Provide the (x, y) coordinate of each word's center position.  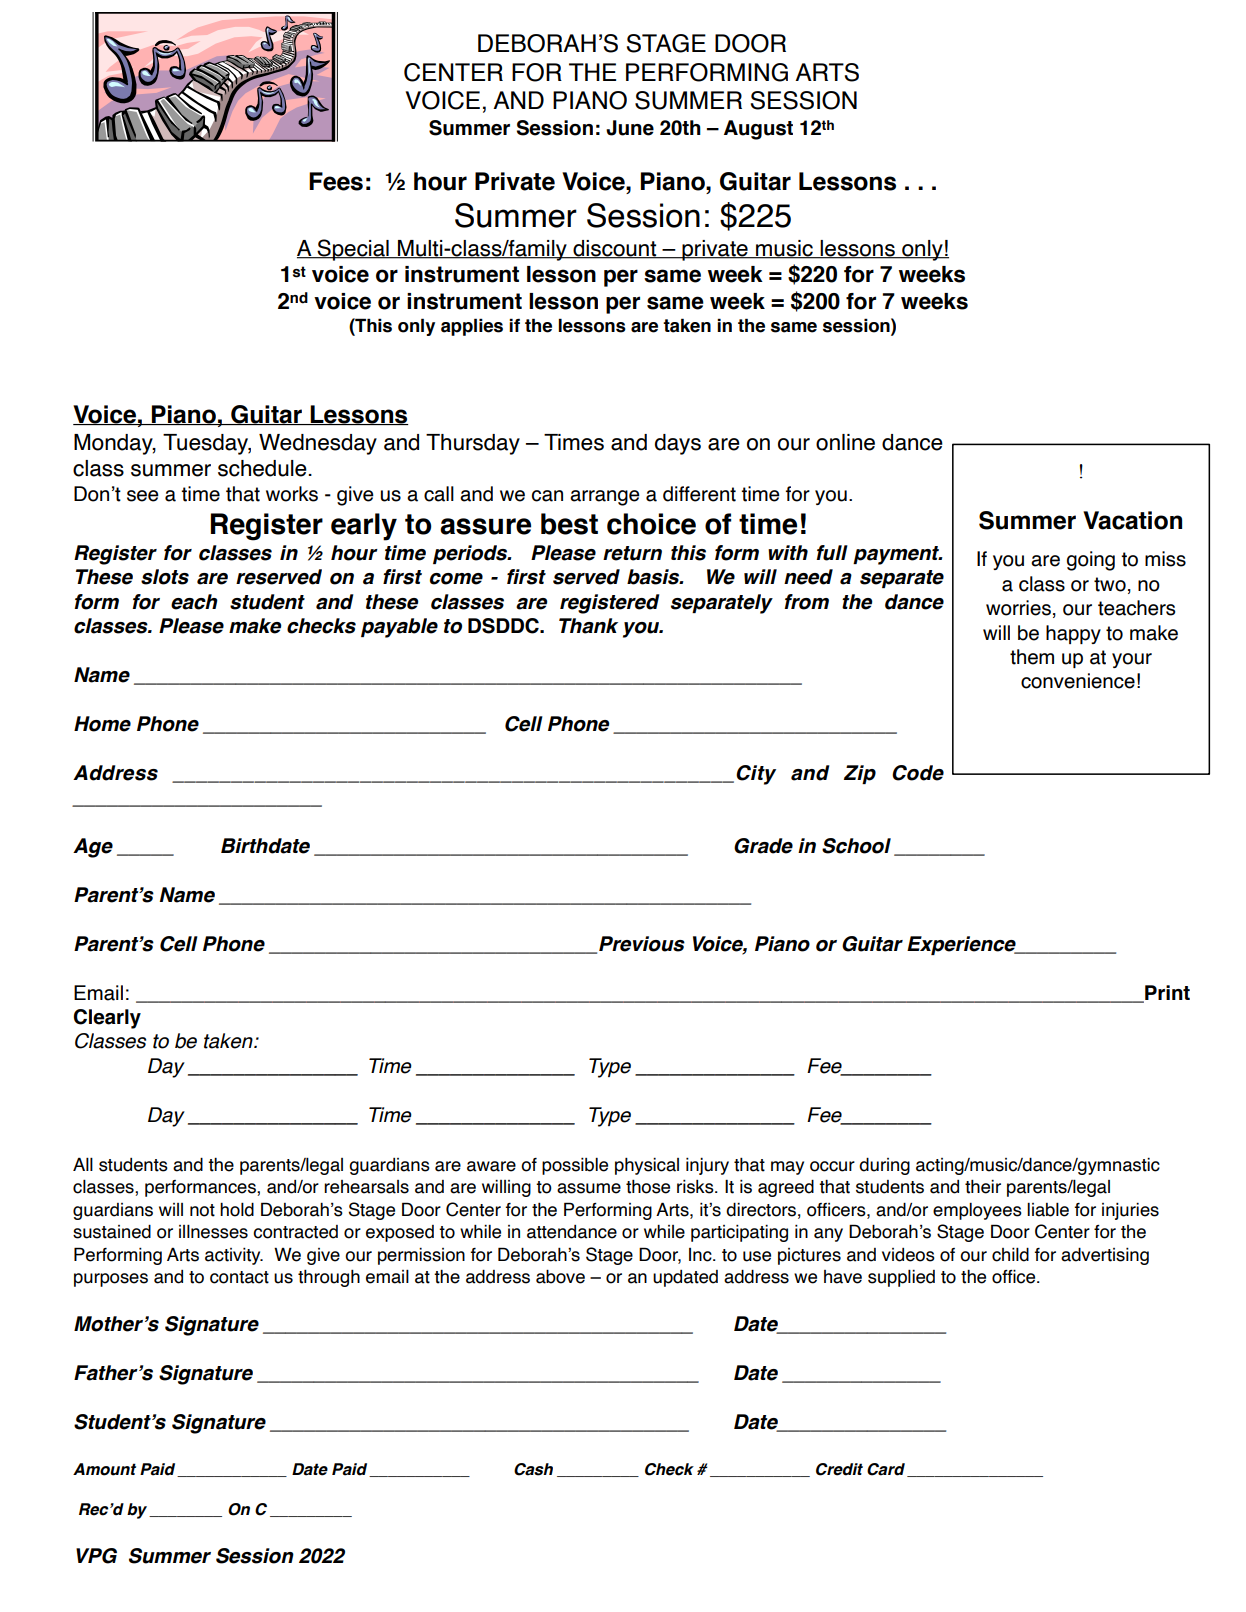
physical (647, 1166)
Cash (533, 1469)
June (630, 128)
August (758, 130)
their (983, 1187)
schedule (263, 468)
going (1091, 561)
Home (102, 724)
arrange (605, 498)
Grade (763, 846)
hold (237, 1209)
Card (886, 1469)
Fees (336, 181)
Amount (104, 1469)
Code (918, 773)
